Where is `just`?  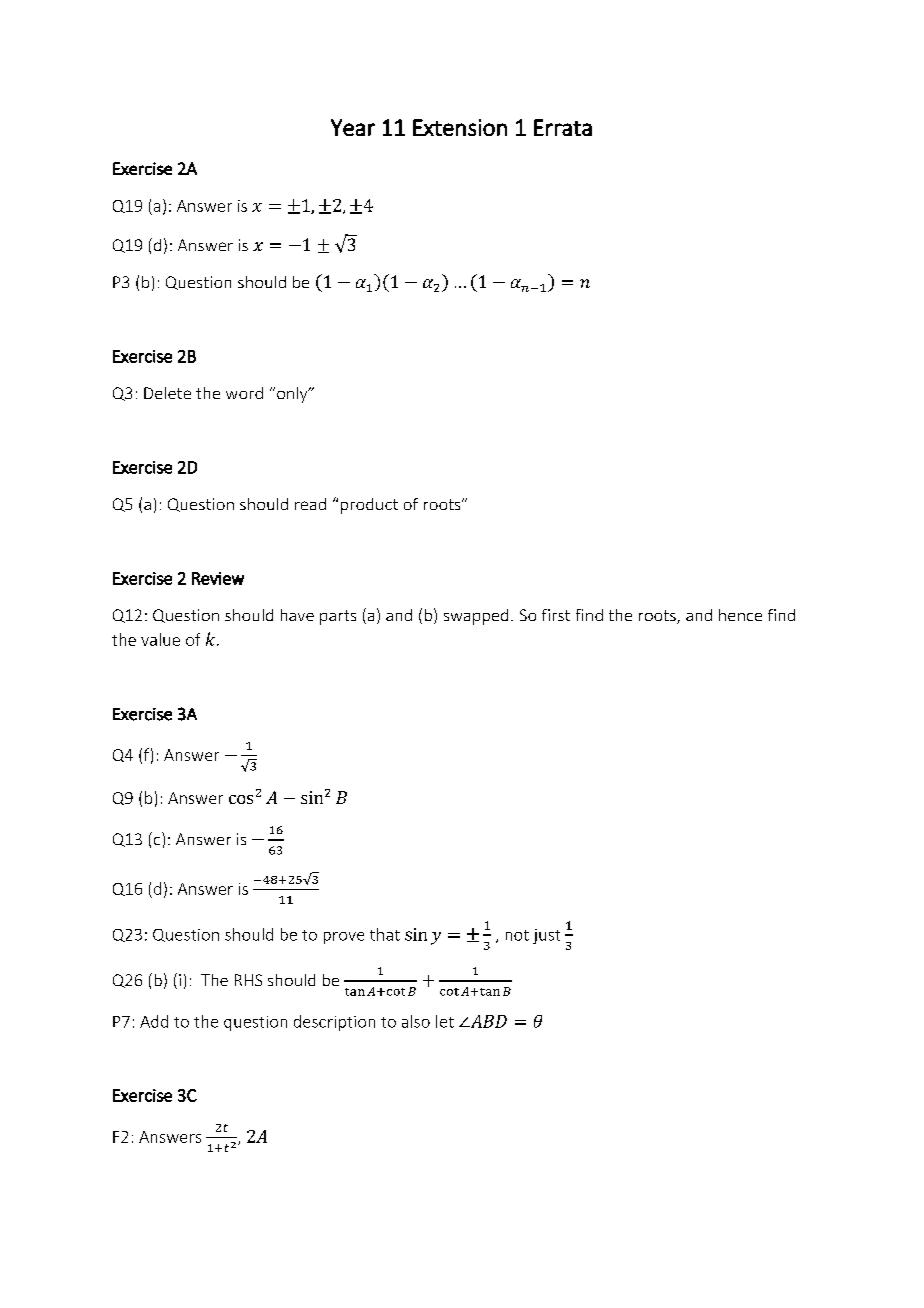 just is located at coordinates (546, 936).
